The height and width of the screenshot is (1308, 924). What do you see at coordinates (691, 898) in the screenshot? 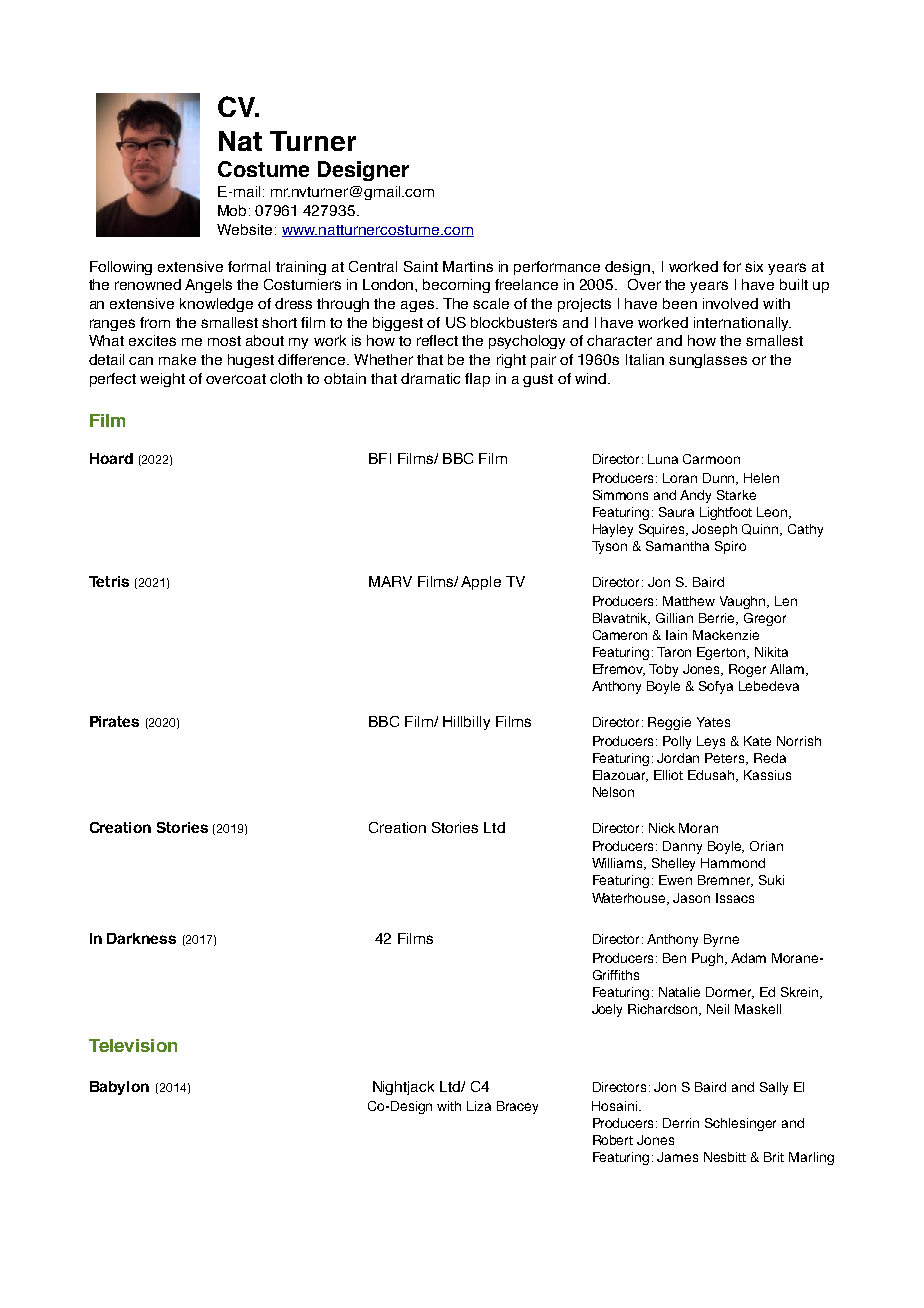
I see `Jason` at bounding box center [691, 898].
